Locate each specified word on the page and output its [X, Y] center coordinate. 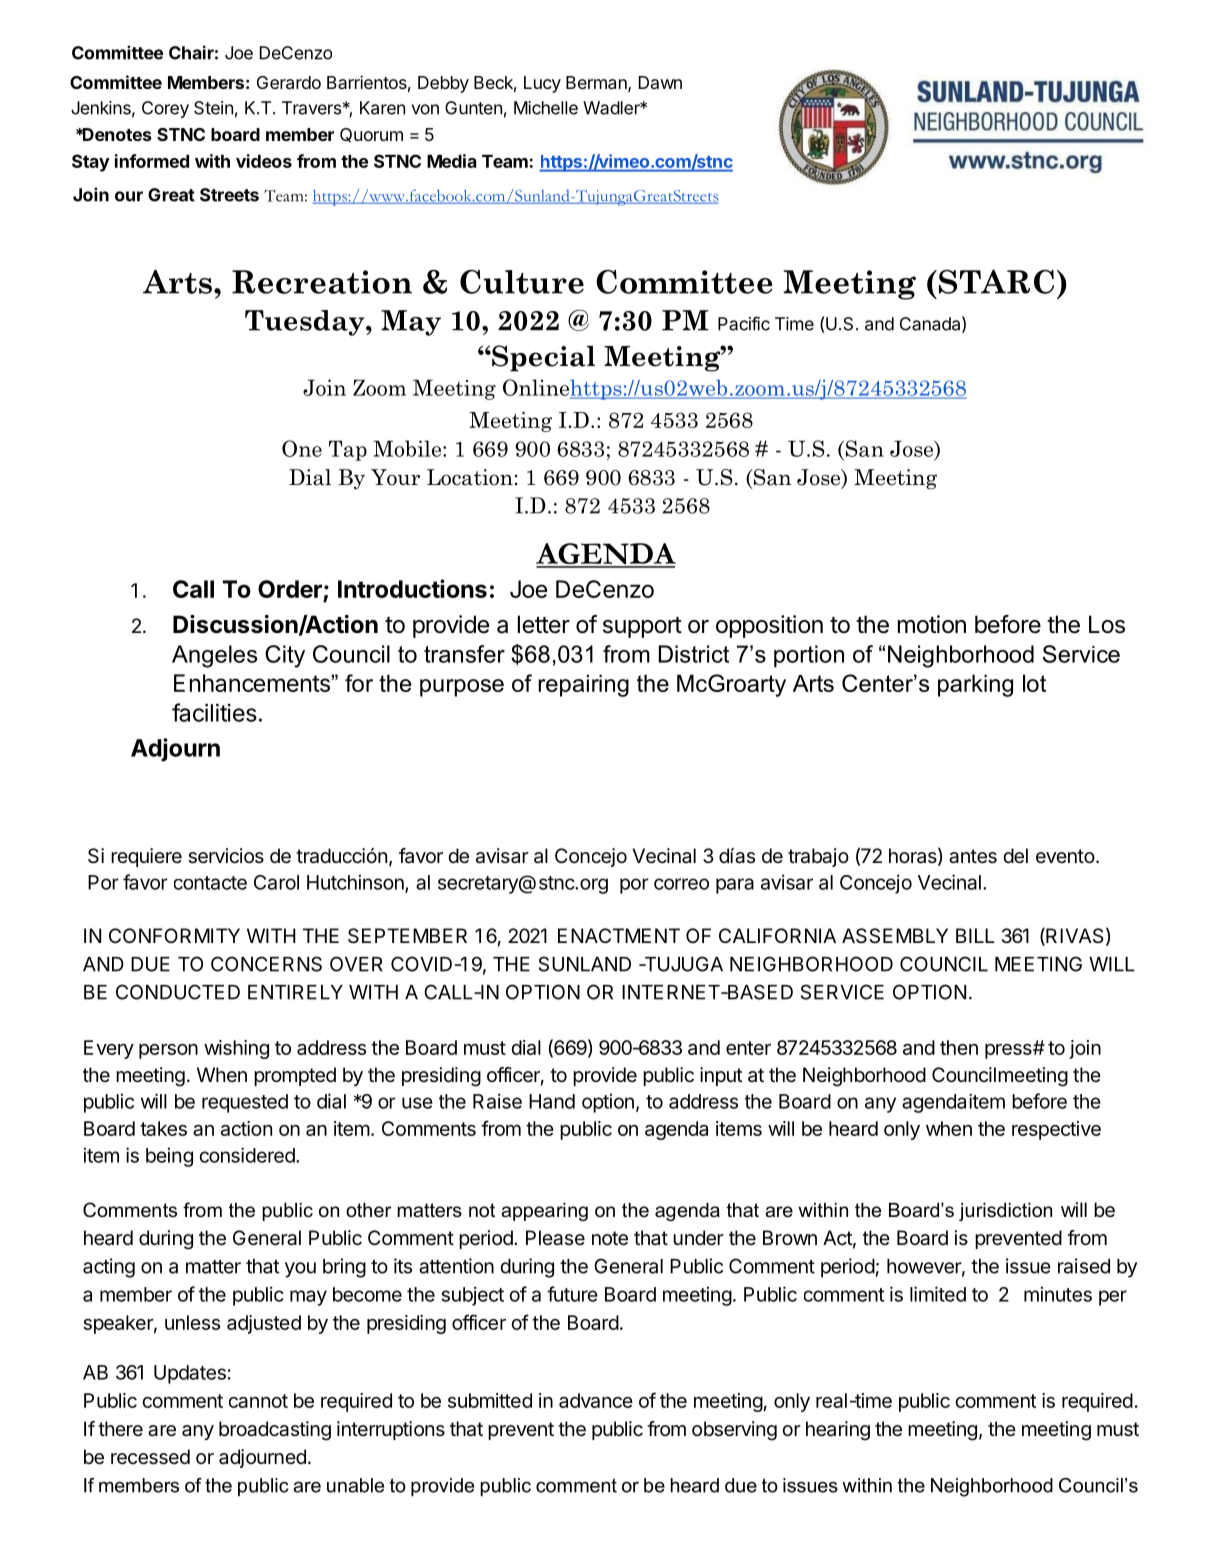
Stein [213, 108]
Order [290, 589]
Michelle [546, 108]
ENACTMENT [619, 935]
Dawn [660, 82]
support [642, 627]
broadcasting [275, 1431]
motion [932, 624]
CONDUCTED [178, 992]
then [959, 1047]
